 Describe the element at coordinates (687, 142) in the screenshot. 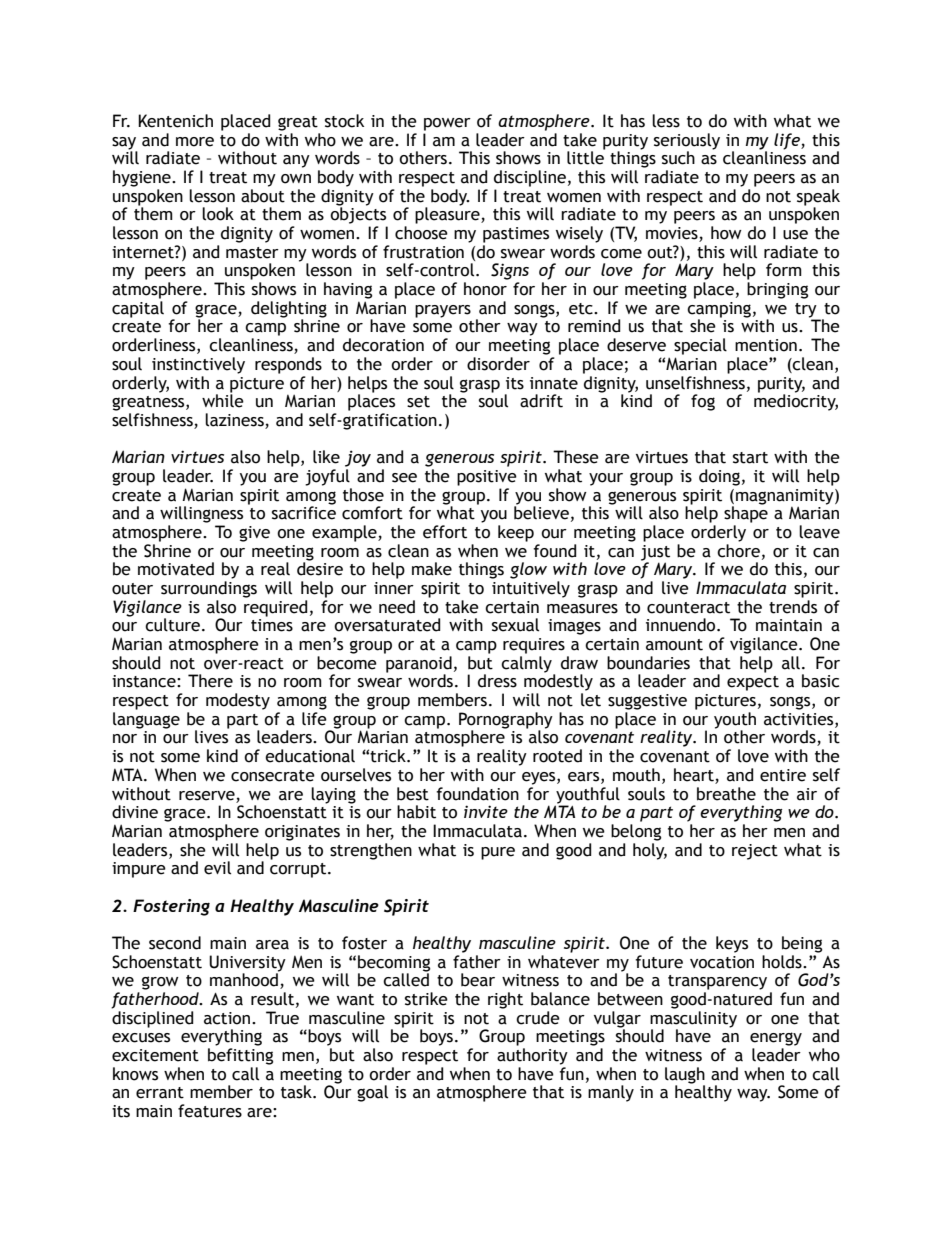

I see `seriously` at that location.
